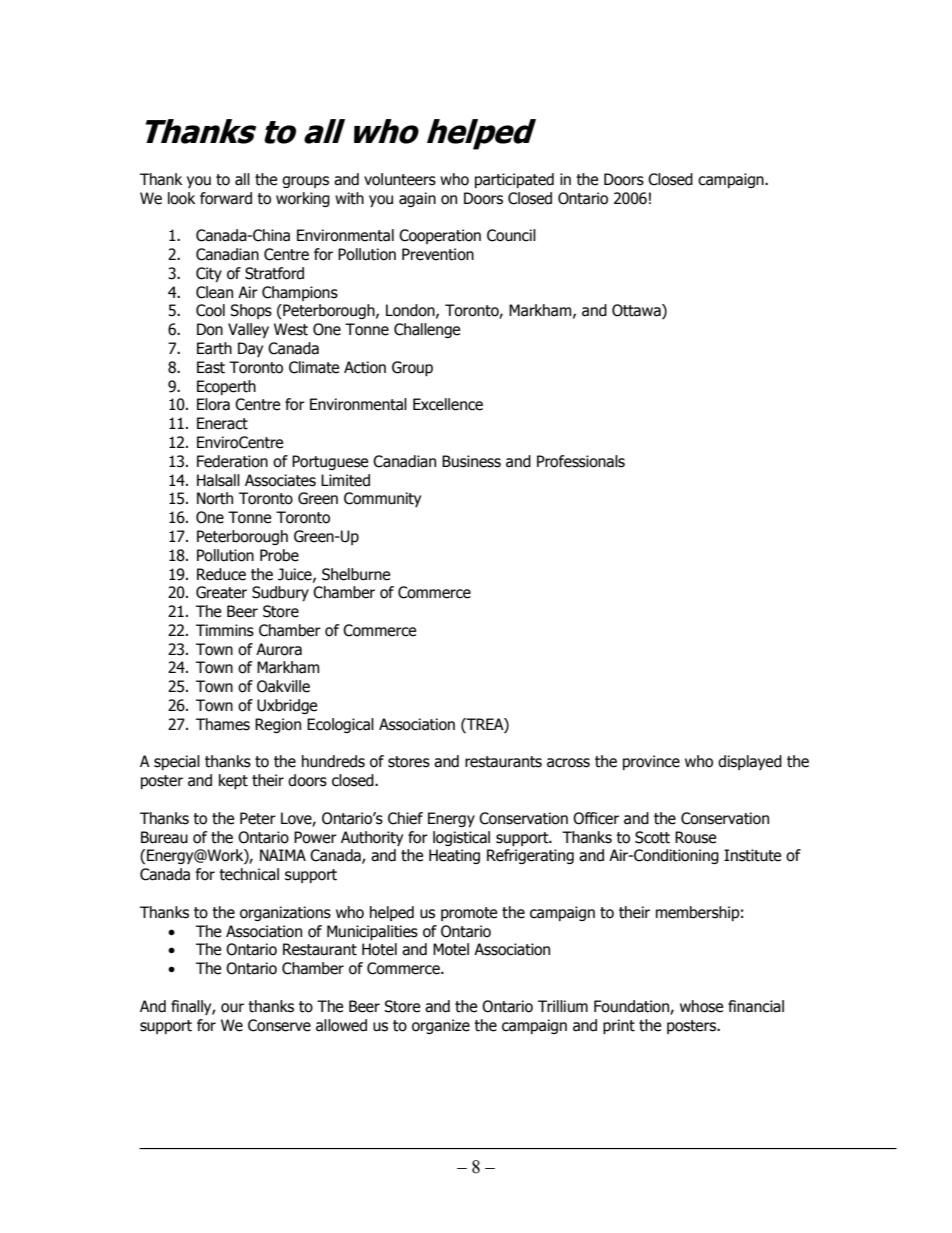 The image size is (952, 1233). I want to click on Professionals, so click(581, 461).
